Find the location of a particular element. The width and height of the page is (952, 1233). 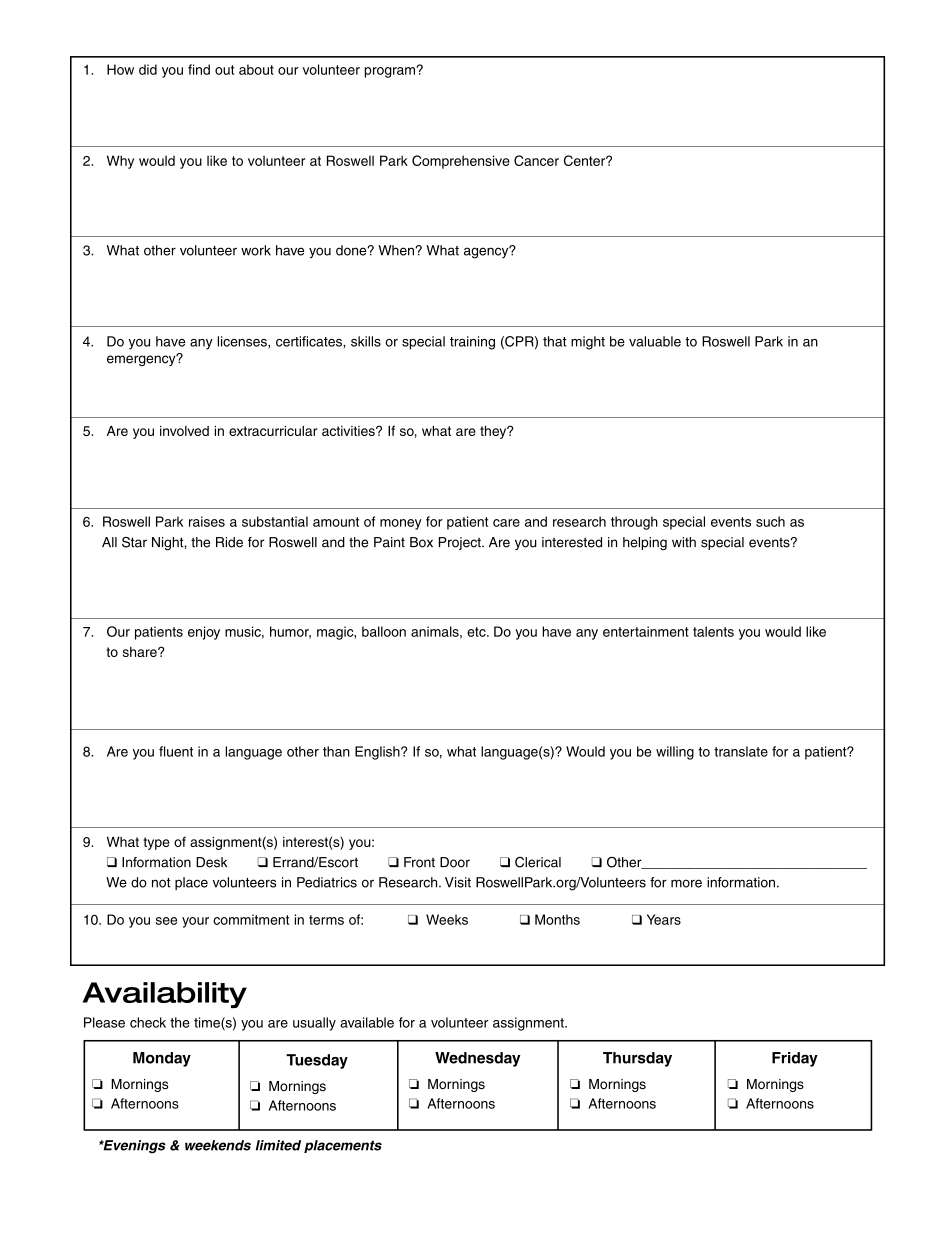

find is located at coordinates (199, 69).
